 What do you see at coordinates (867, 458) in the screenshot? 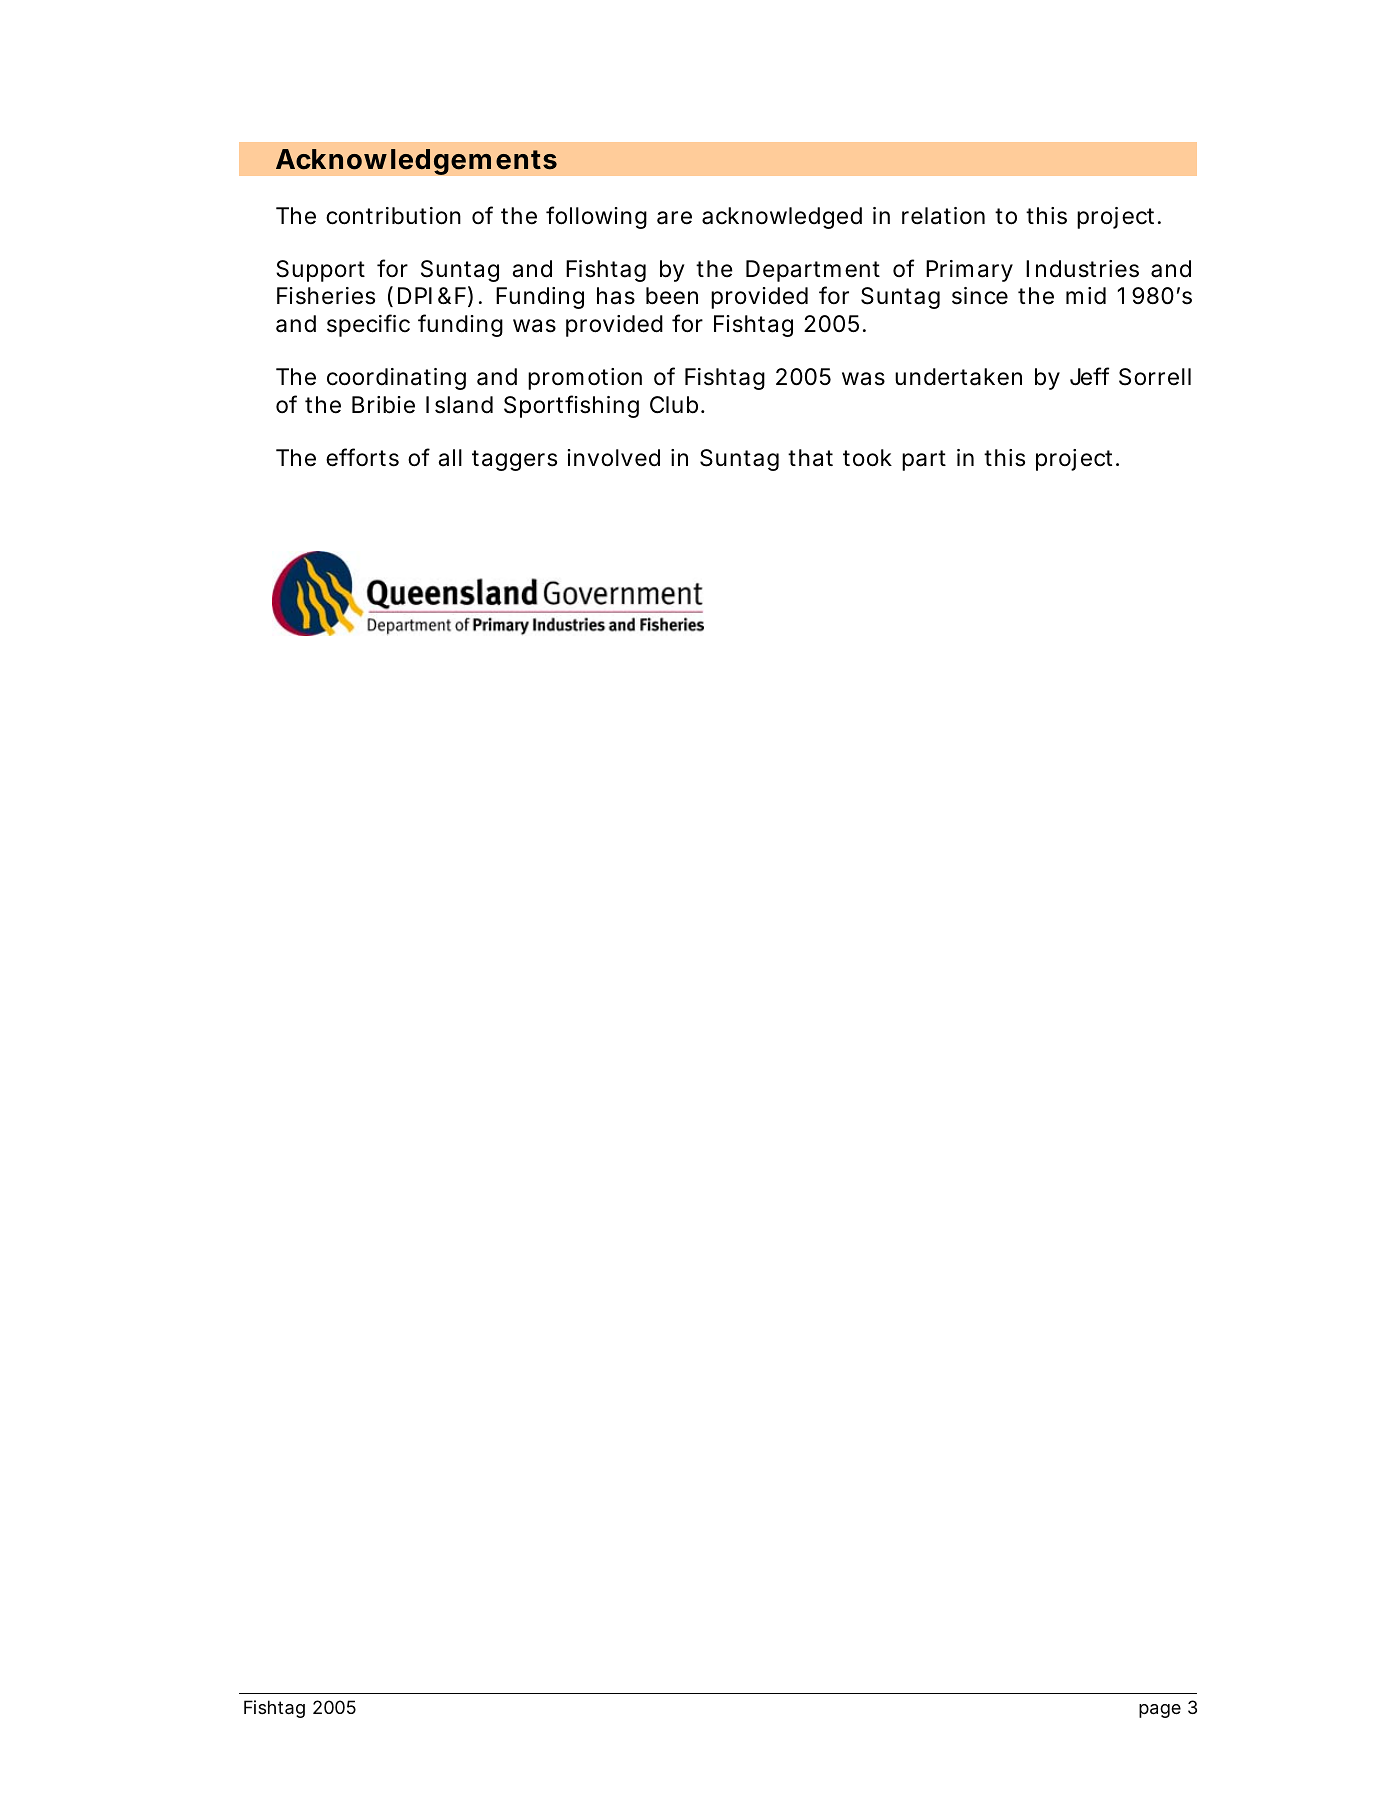
I see `took` at bounding box center [867, 458].
